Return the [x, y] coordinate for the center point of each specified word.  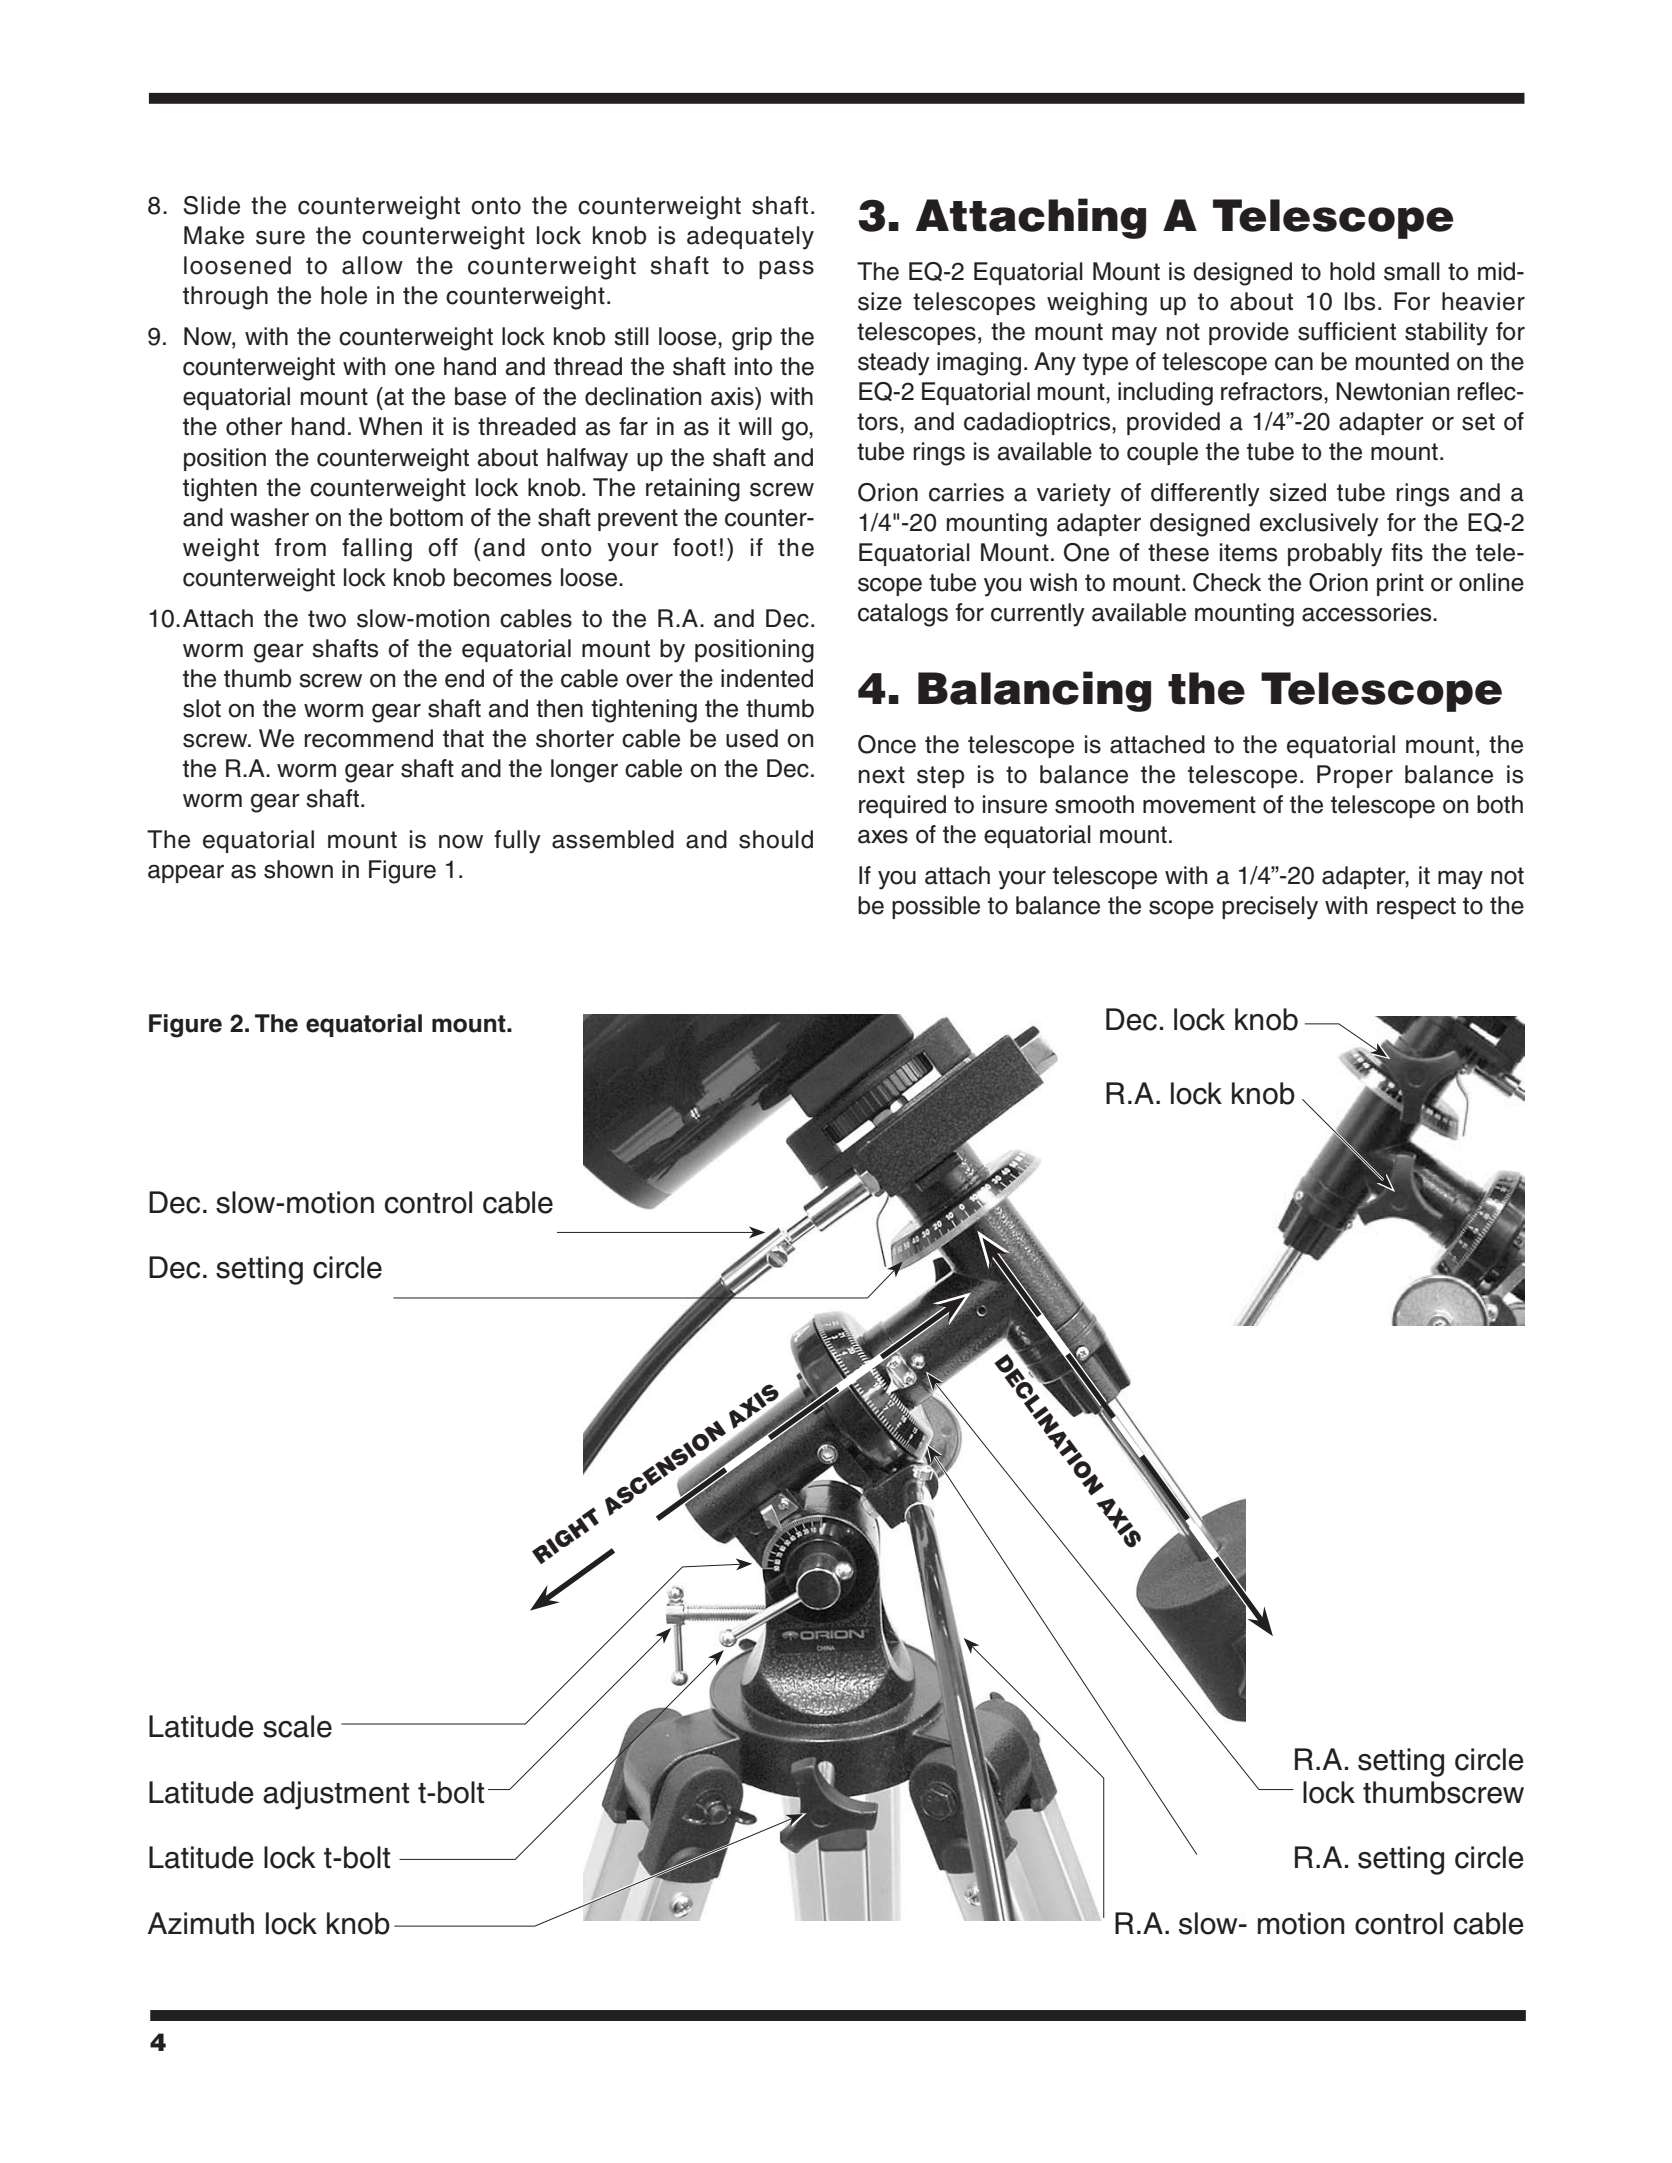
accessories [1368, 612]
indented [767, 678]
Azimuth [201, 1923]
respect [1416, 908]
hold [1352, 271]
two [327, 619]
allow [372, 265]
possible [936, 907]
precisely [1270, 908]
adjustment [336, 1795]
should [776, 839]
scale [297, 1726]
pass [786, 269]
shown [298, 869]
